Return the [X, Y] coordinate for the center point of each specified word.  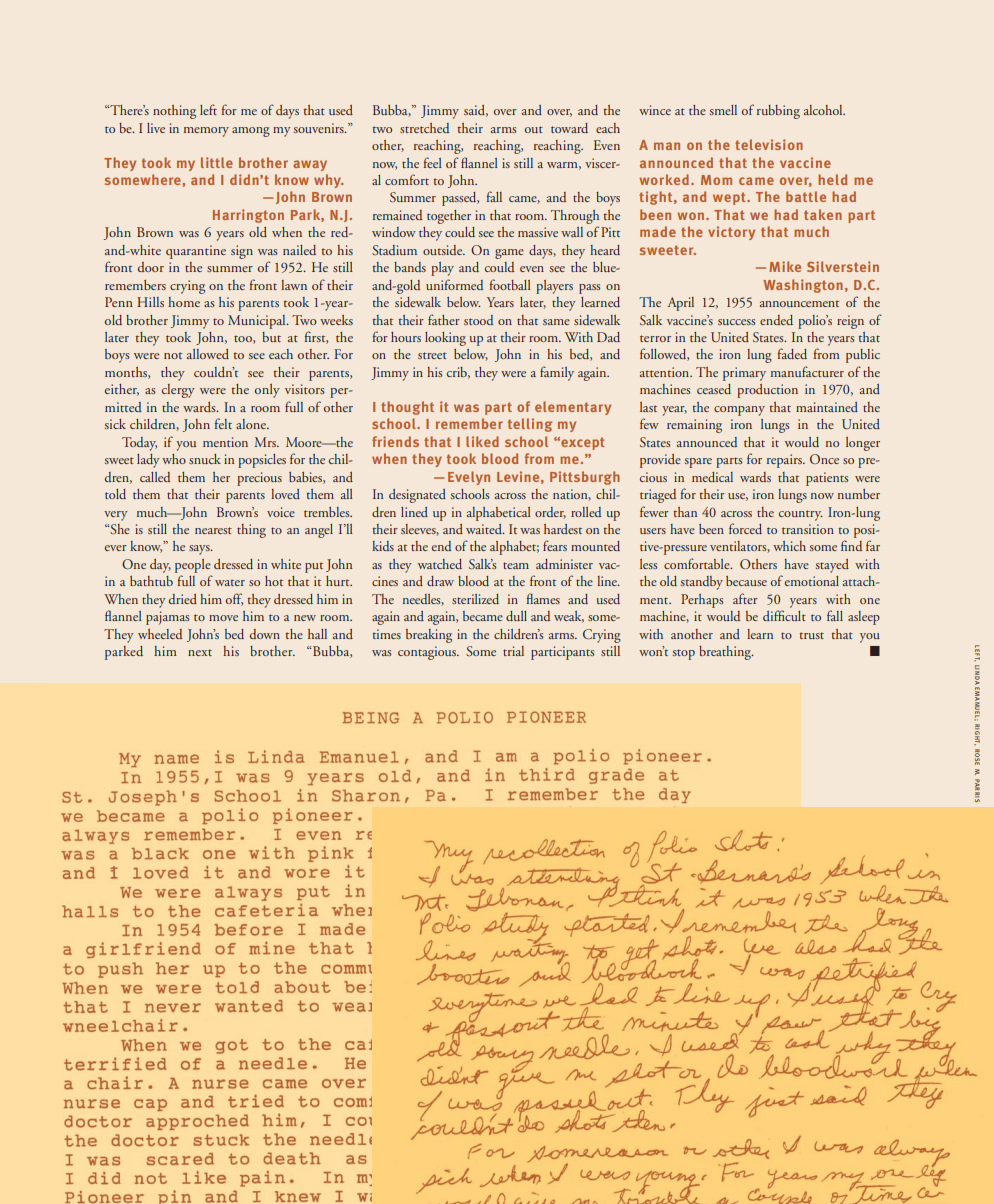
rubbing [778, 112]
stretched [424, 128]
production [767, 391]
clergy [178, 391]
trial [513, 651]
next [200, 652]
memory [206, 132]
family [557, 373]
